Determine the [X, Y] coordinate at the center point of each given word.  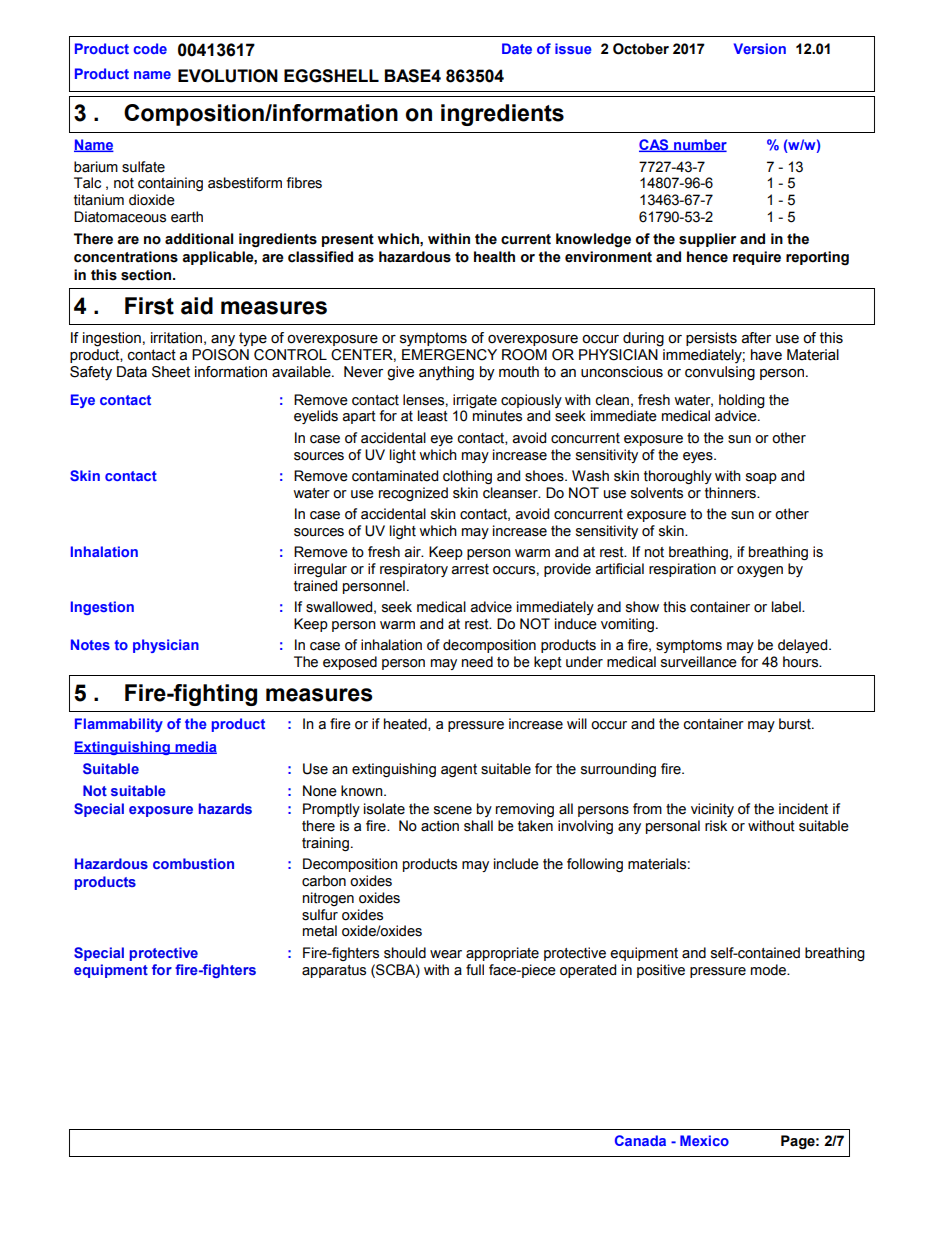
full [475, 970]
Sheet [171, 372]
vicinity [712, 810]
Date [517, 48]
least [433, 416]
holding [742, 401]
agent [459, 771]
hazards [225, 808]
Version [760, 48]
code [150, 48]
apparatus [334, 971]
